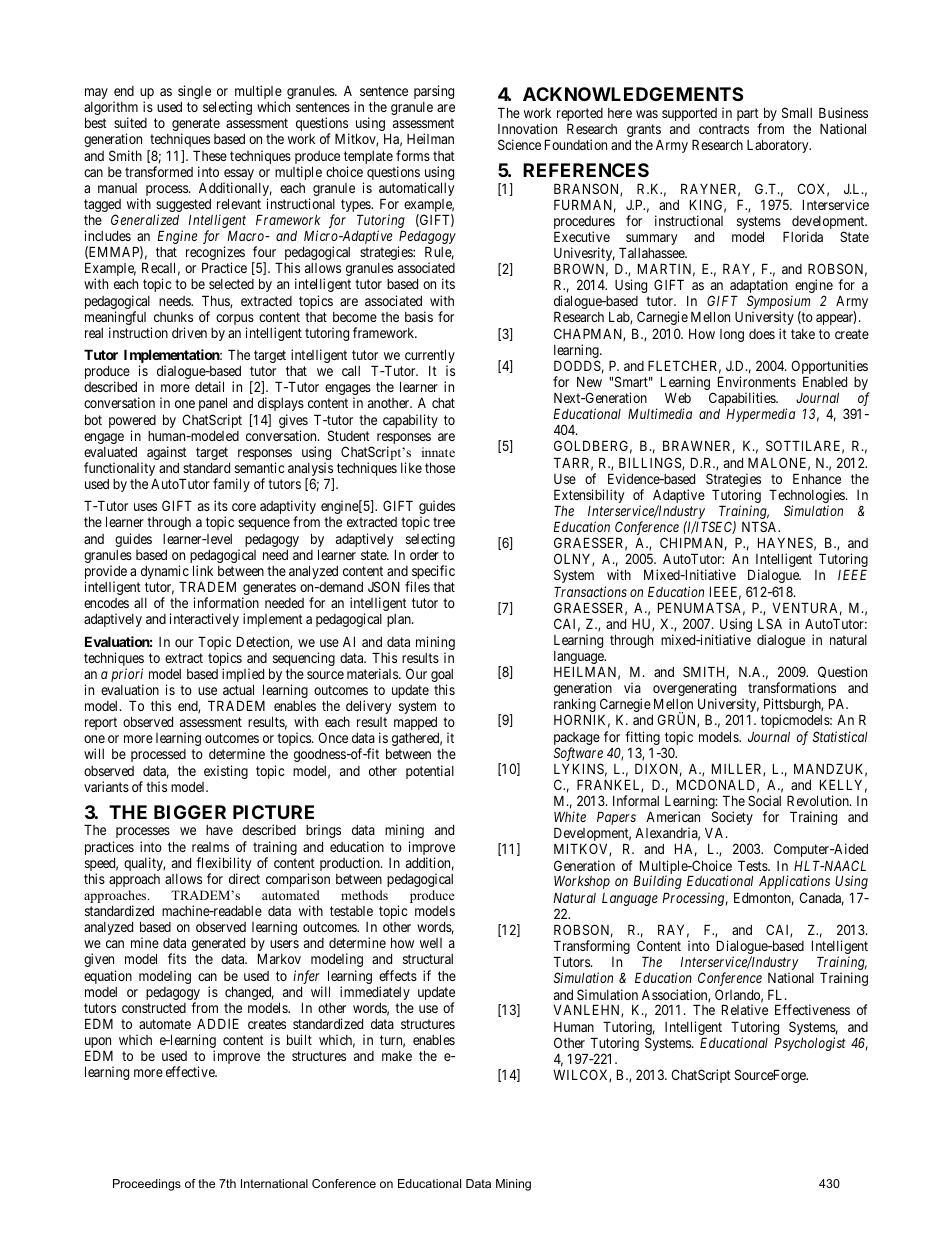 Image resolution: width=952 pixels, height=1233 pixels. Describe the element at coordinates (764, 800) in the page. I see `Social` at that location.
